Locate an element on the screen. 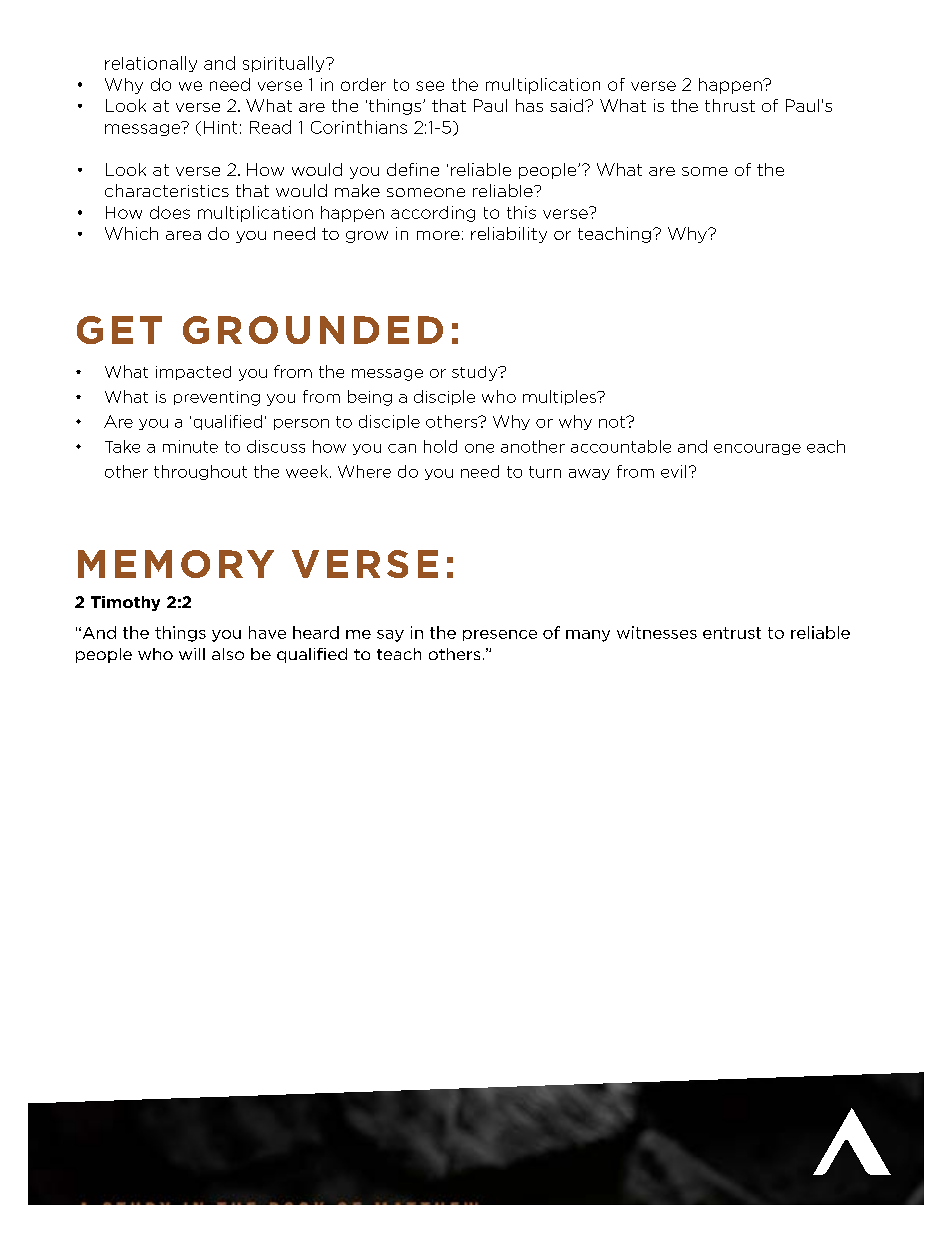 This screenshot has height=1233, width=952. characteristics is located at coordinates (167, 190).
